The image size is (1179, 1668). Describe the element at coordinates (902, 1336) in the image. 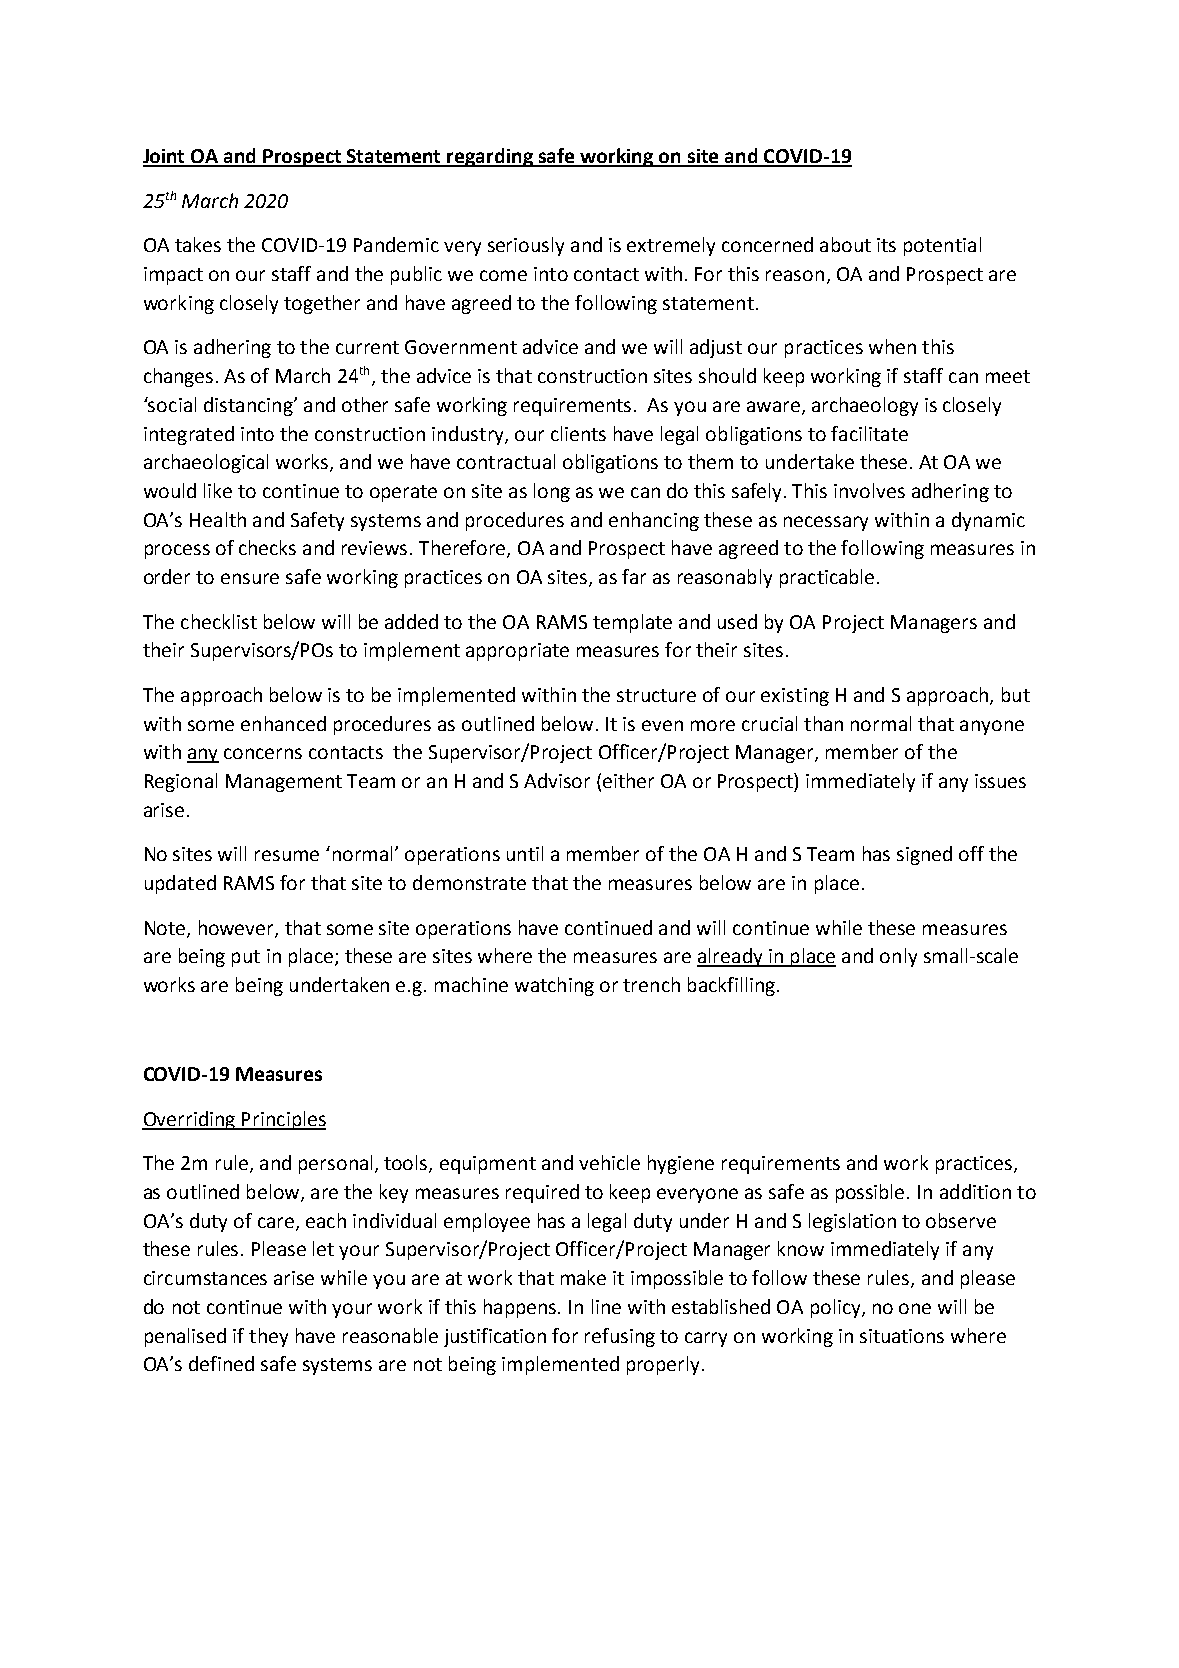

I see `situations` at that location.
